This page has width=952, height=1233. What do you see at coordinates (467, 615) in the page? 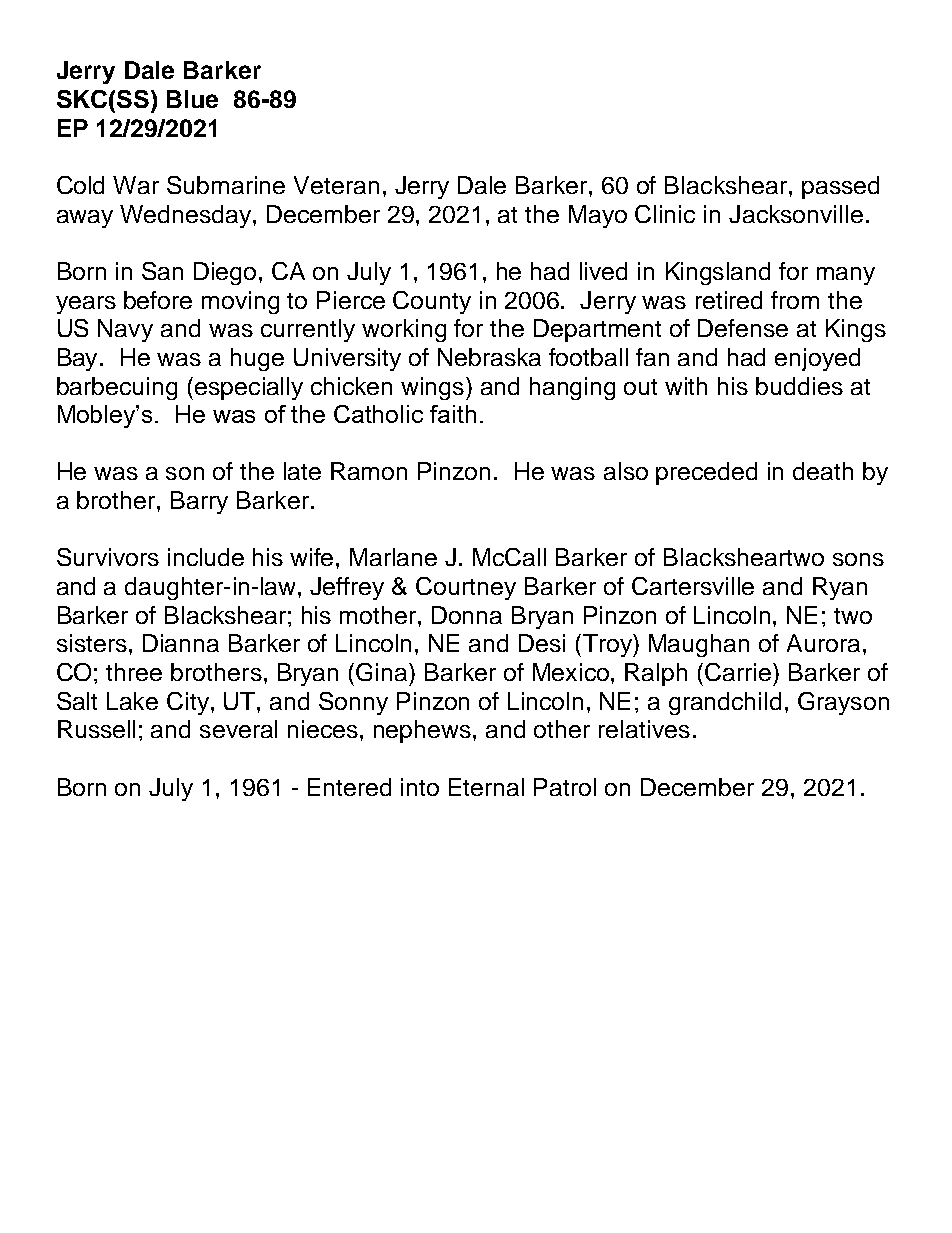
I see `Donna` at bounding box center [467, 615].
